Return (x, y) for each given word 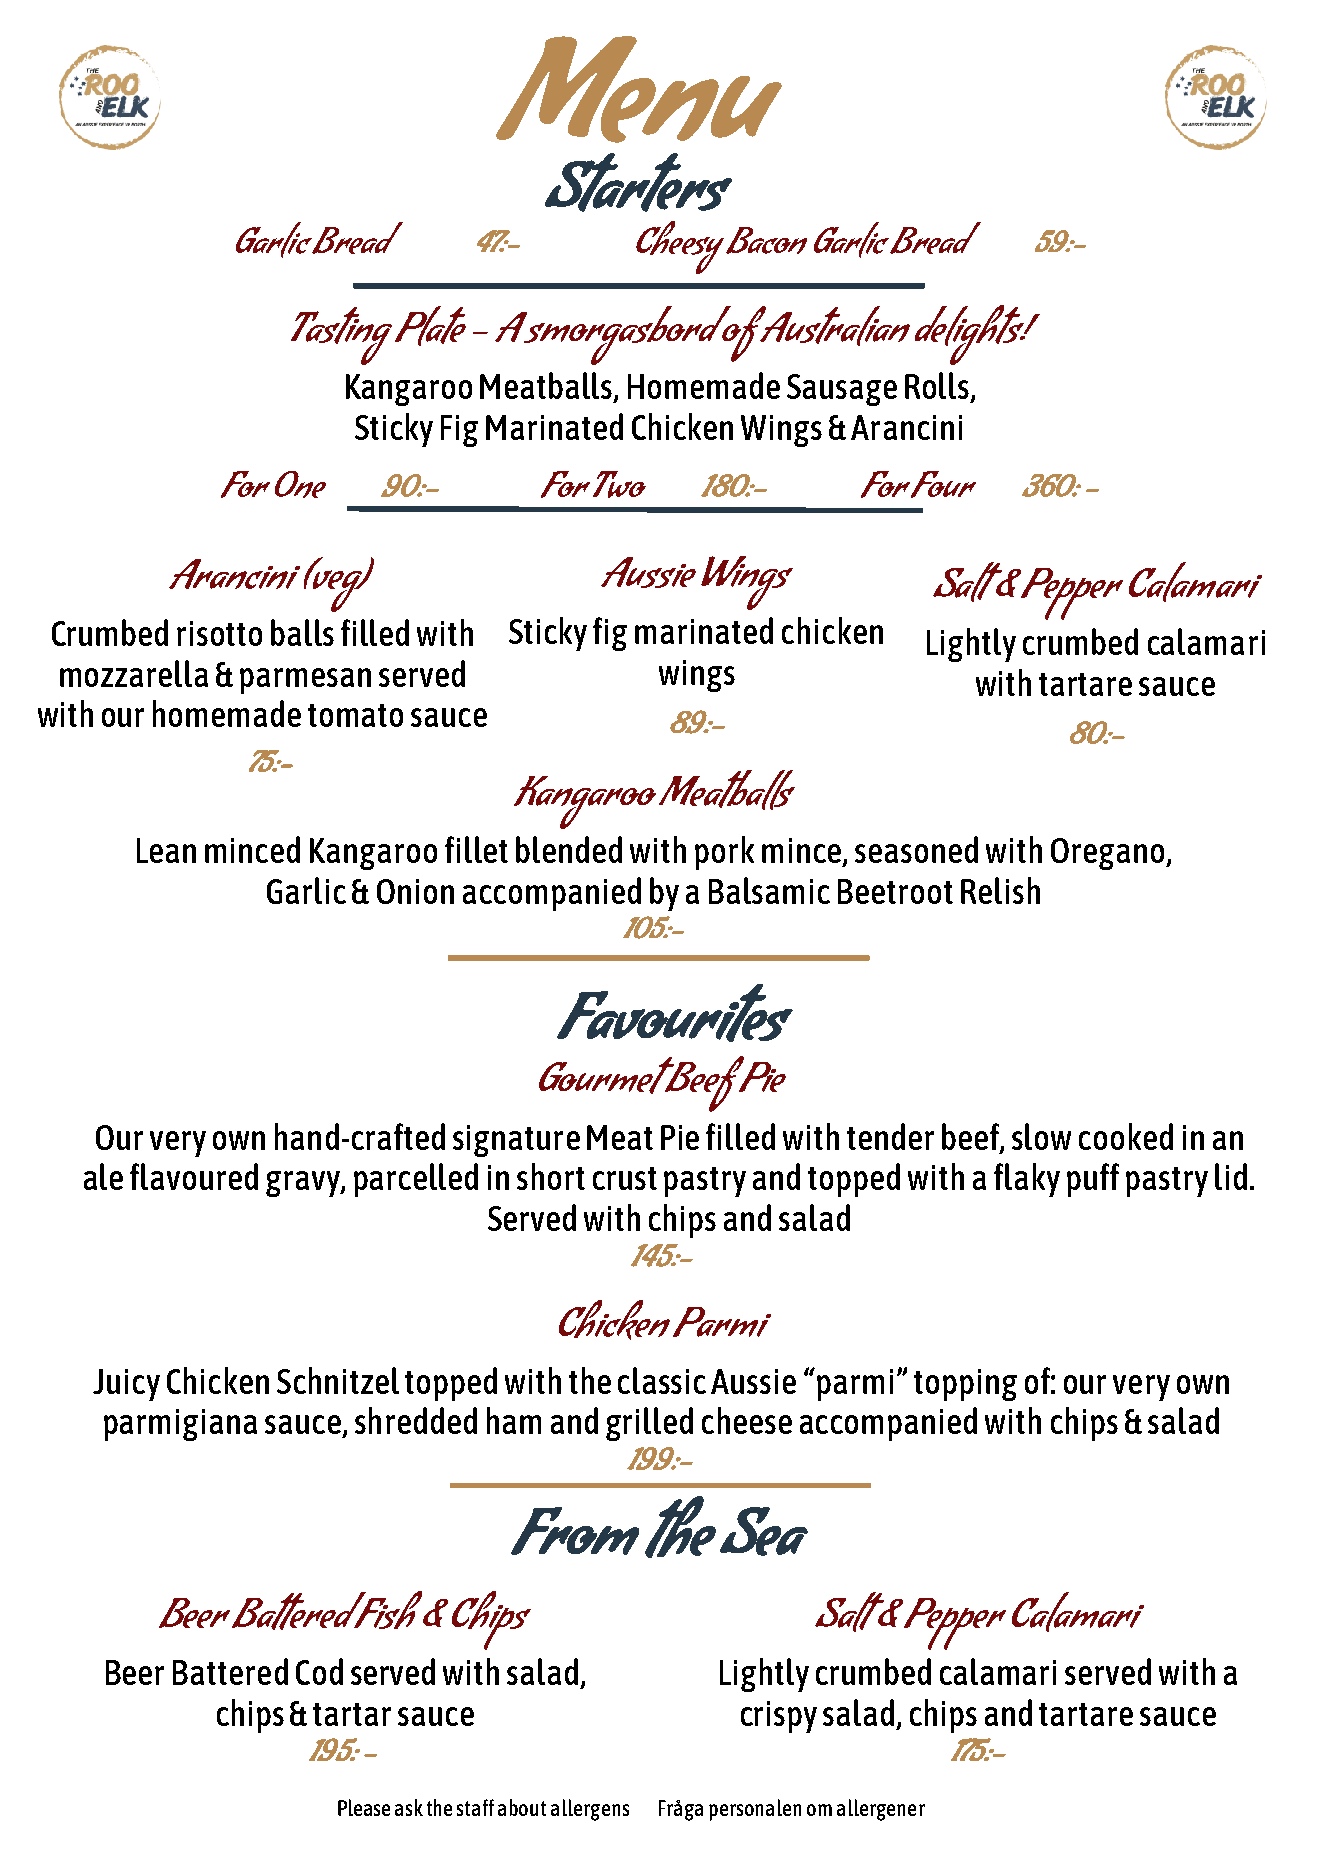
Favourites (675, 1013)
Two (619, 484)
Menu (639, 89)
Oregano (1109, 854)
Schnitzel (338, 1380)
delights (970, 335)
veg (337, 590)
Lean (166, 850)
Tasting (341, 336)
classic (662, 1380)
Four (943, 484)
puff (1093, 1180)
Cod (319, 1671)
